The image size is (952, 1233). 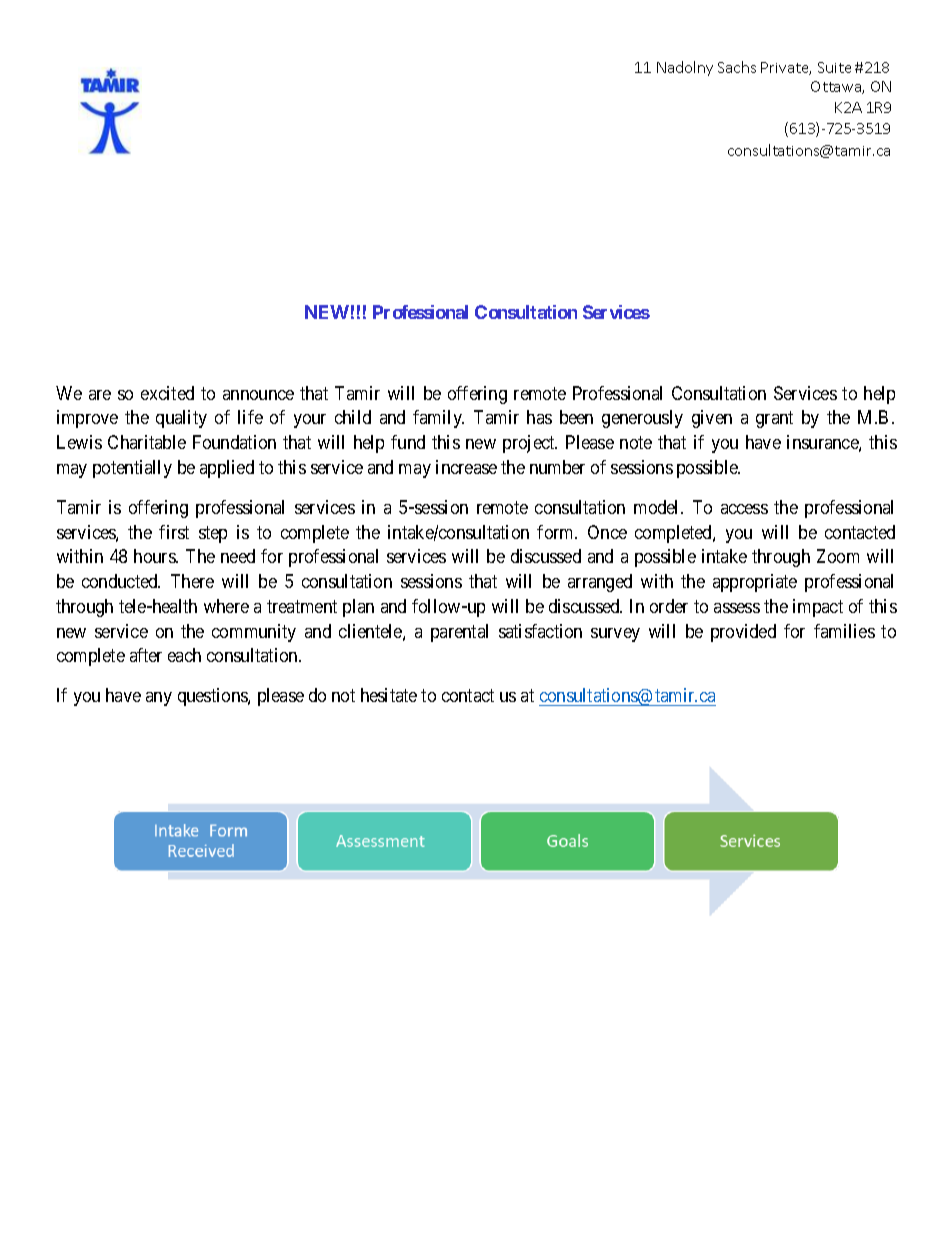 What do you see at coordinates (167, 393) in the image?
I see `excited` at bounding box center [167, 393].
